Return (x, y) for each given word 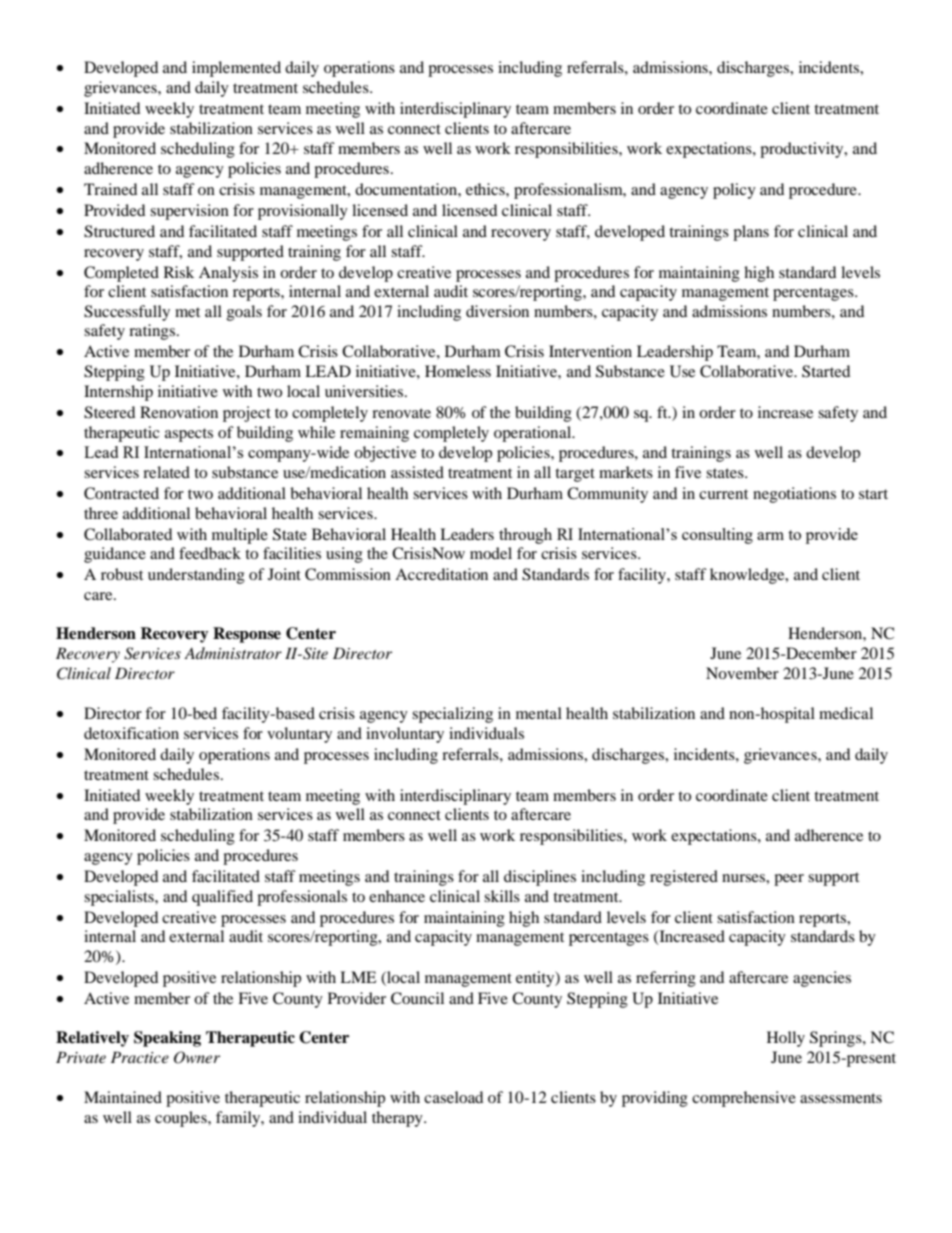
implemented (236, 69)
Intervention (590, 351)
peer (789, 880)
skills (502, 896)
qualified (222, 898)
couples (182, 1119)
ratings (153, 332)
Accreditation (441, 574)
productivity (803, 150)
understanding (196, 576)
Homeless (458, 371)
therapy (398, 1119)
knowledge (748, 576)
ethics (486, 189)
